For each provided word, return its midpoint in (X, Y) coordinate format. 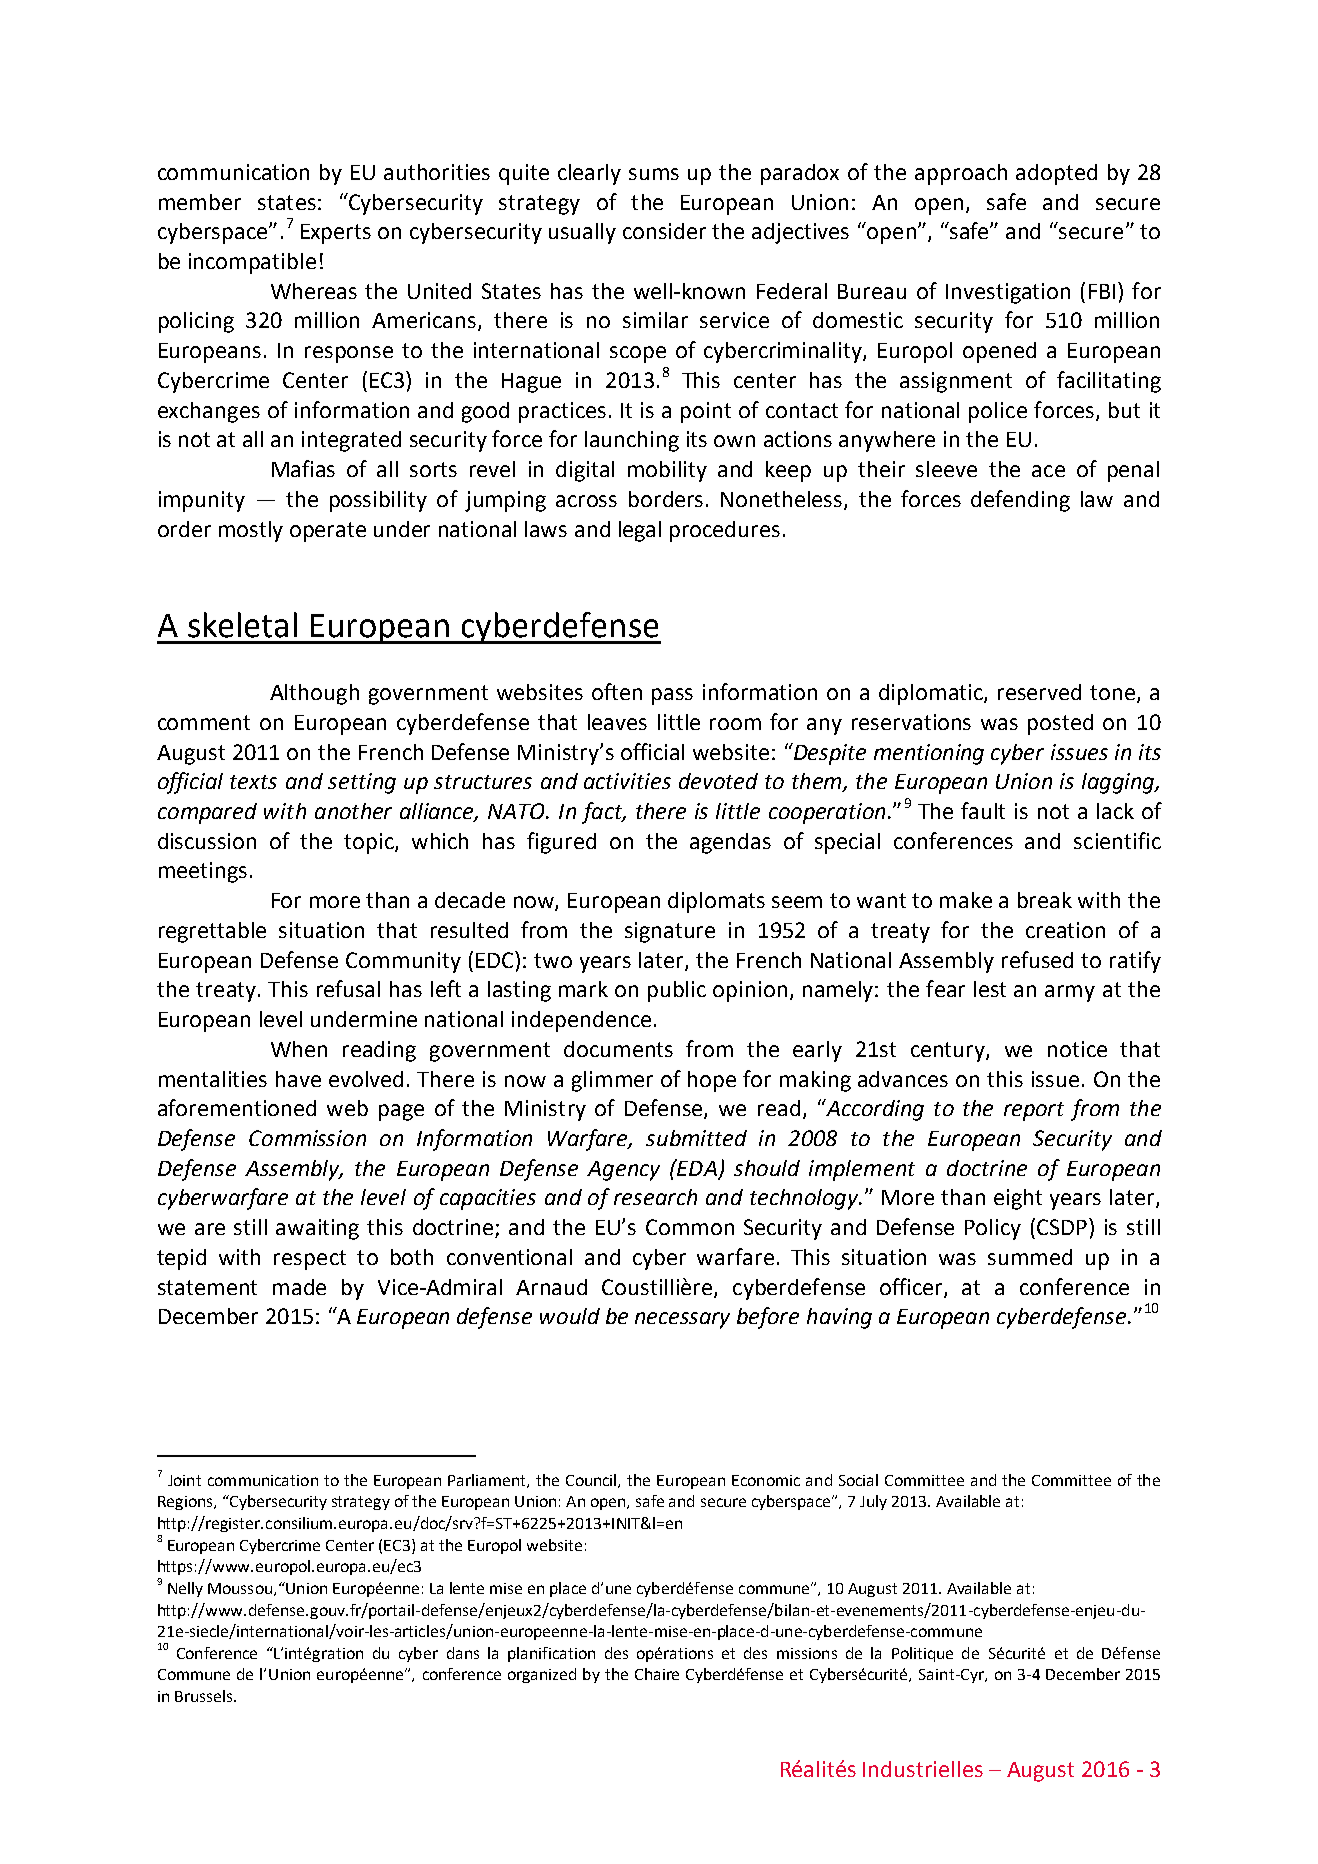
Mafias (303, 468)
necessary (682, 1320)
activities (627, 781)
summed (1030, 1257)
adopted (1056, 174)
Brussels (205, 1696)
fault (983, 810)
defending (1020, 501)
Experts (336, 234)
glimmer (612, 1081)
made (299, 1287)
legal (640, 531)
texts (253, 782)
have (298, 1079)
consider (664, 231)
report (1034, 1111)
